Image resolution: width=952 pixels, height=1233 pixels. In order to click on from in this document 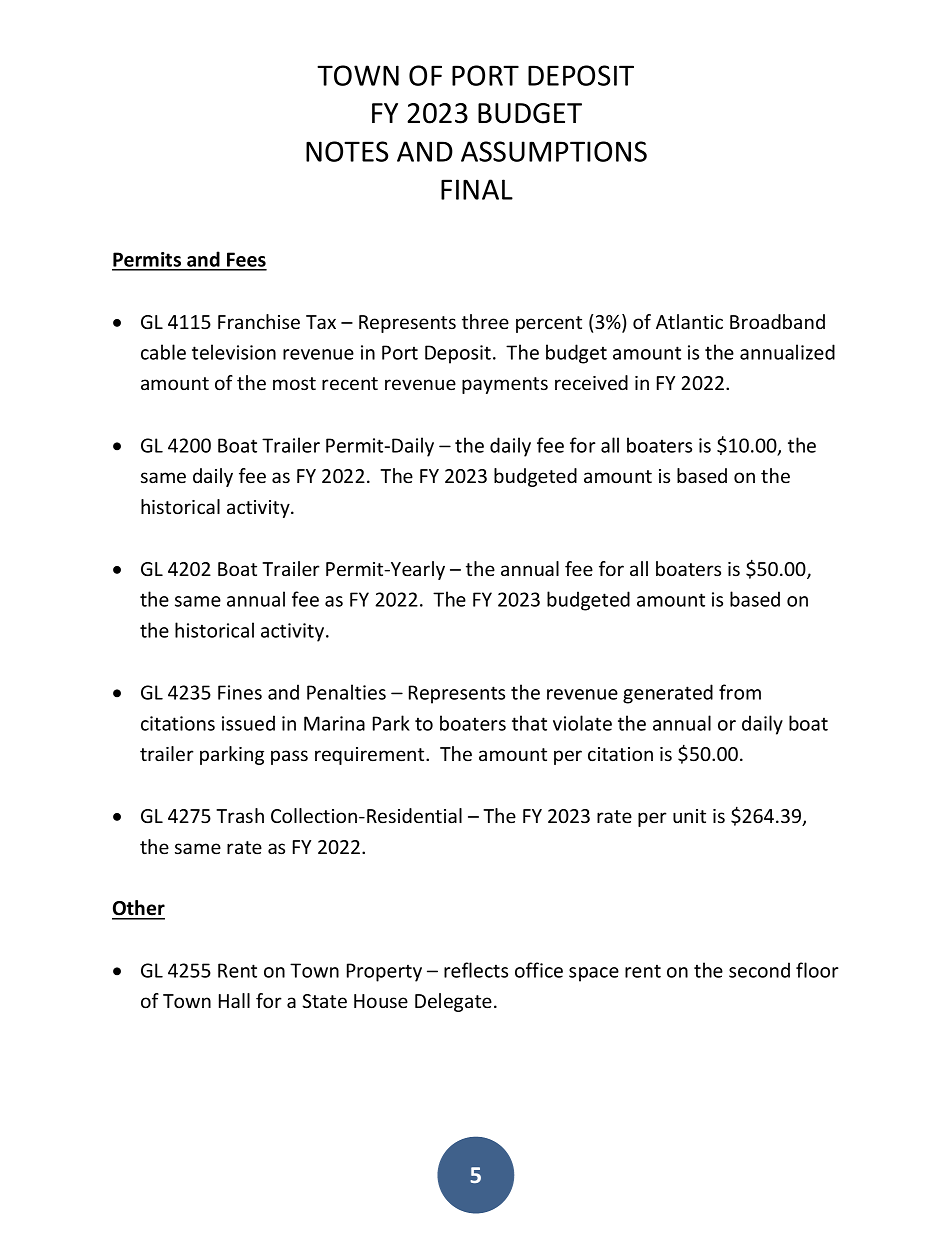, I will do `click(740, 692)`.
